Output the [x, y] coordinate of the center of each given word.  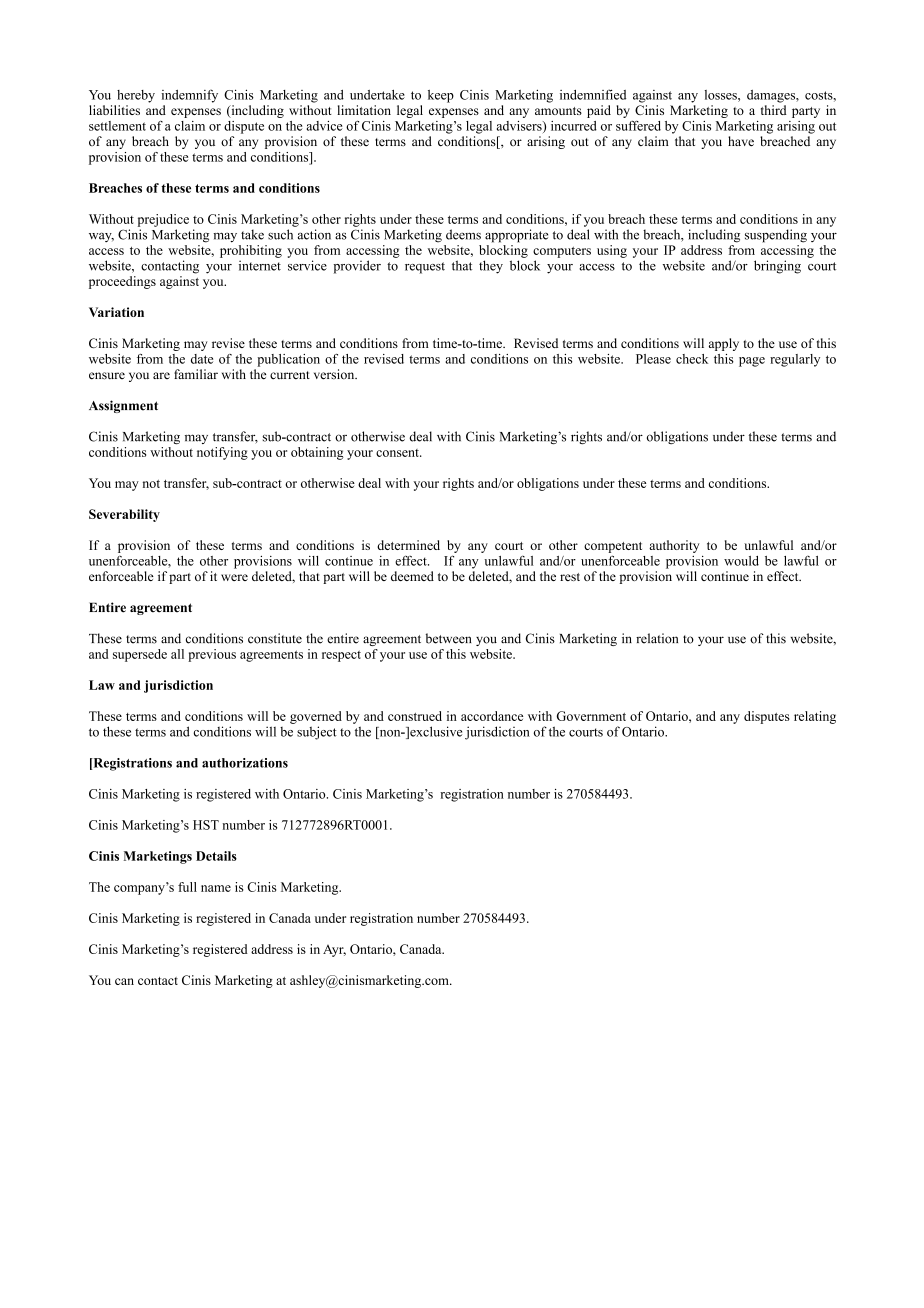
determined [408, 545]
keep [441, 96]
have [741, 141]
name [216, 888]
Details [216, 856]
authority [674, 546]
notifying [222, 453]
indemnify [189, 96]
